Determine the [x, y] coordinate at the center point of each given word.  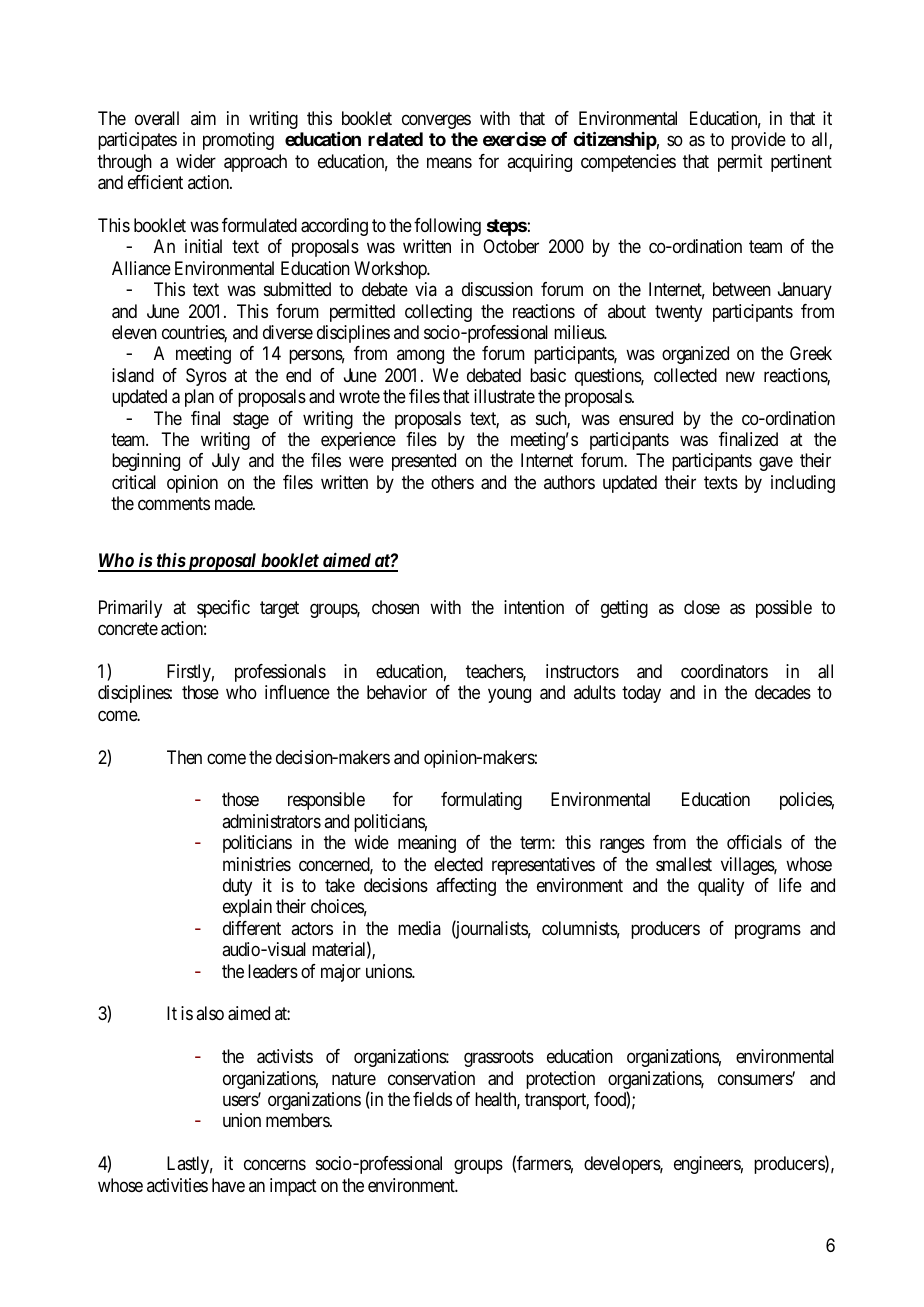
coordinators [724, 671]
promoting [238, 141]
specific [223, 609]
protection [560, 1080]
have [228, 1185]
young [509, 695]
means [449, 162]
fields [432, 1099]
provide [758, 141]
